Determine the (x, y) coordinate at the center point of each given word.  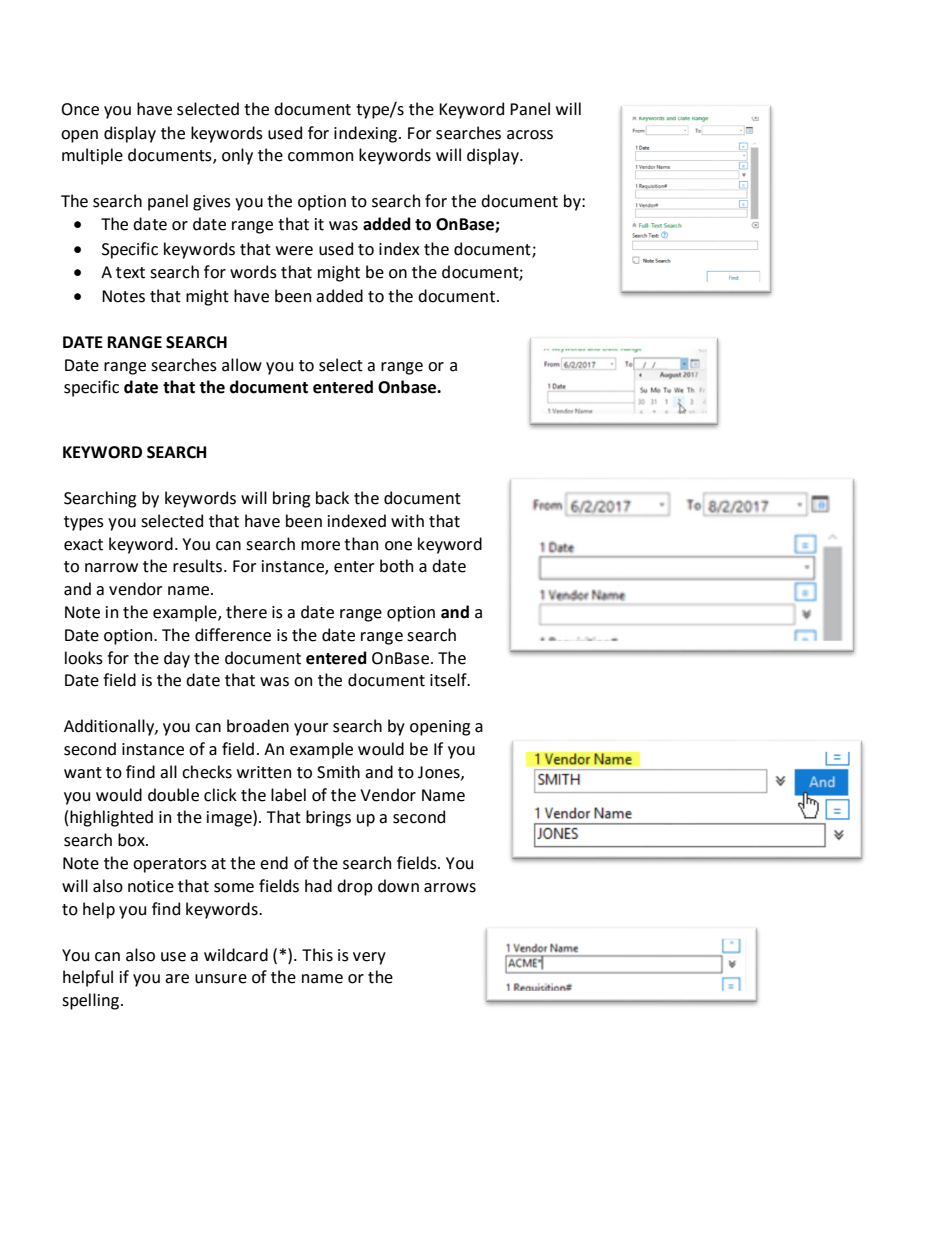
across (530, 135)
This (317, 955)
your (311, 729)
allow (242, 365)
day (177, 659)
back (332, 498)
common (320, 157)
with (407, 521)
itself (449, 680)
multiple (92, 156)
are (177, 979)
